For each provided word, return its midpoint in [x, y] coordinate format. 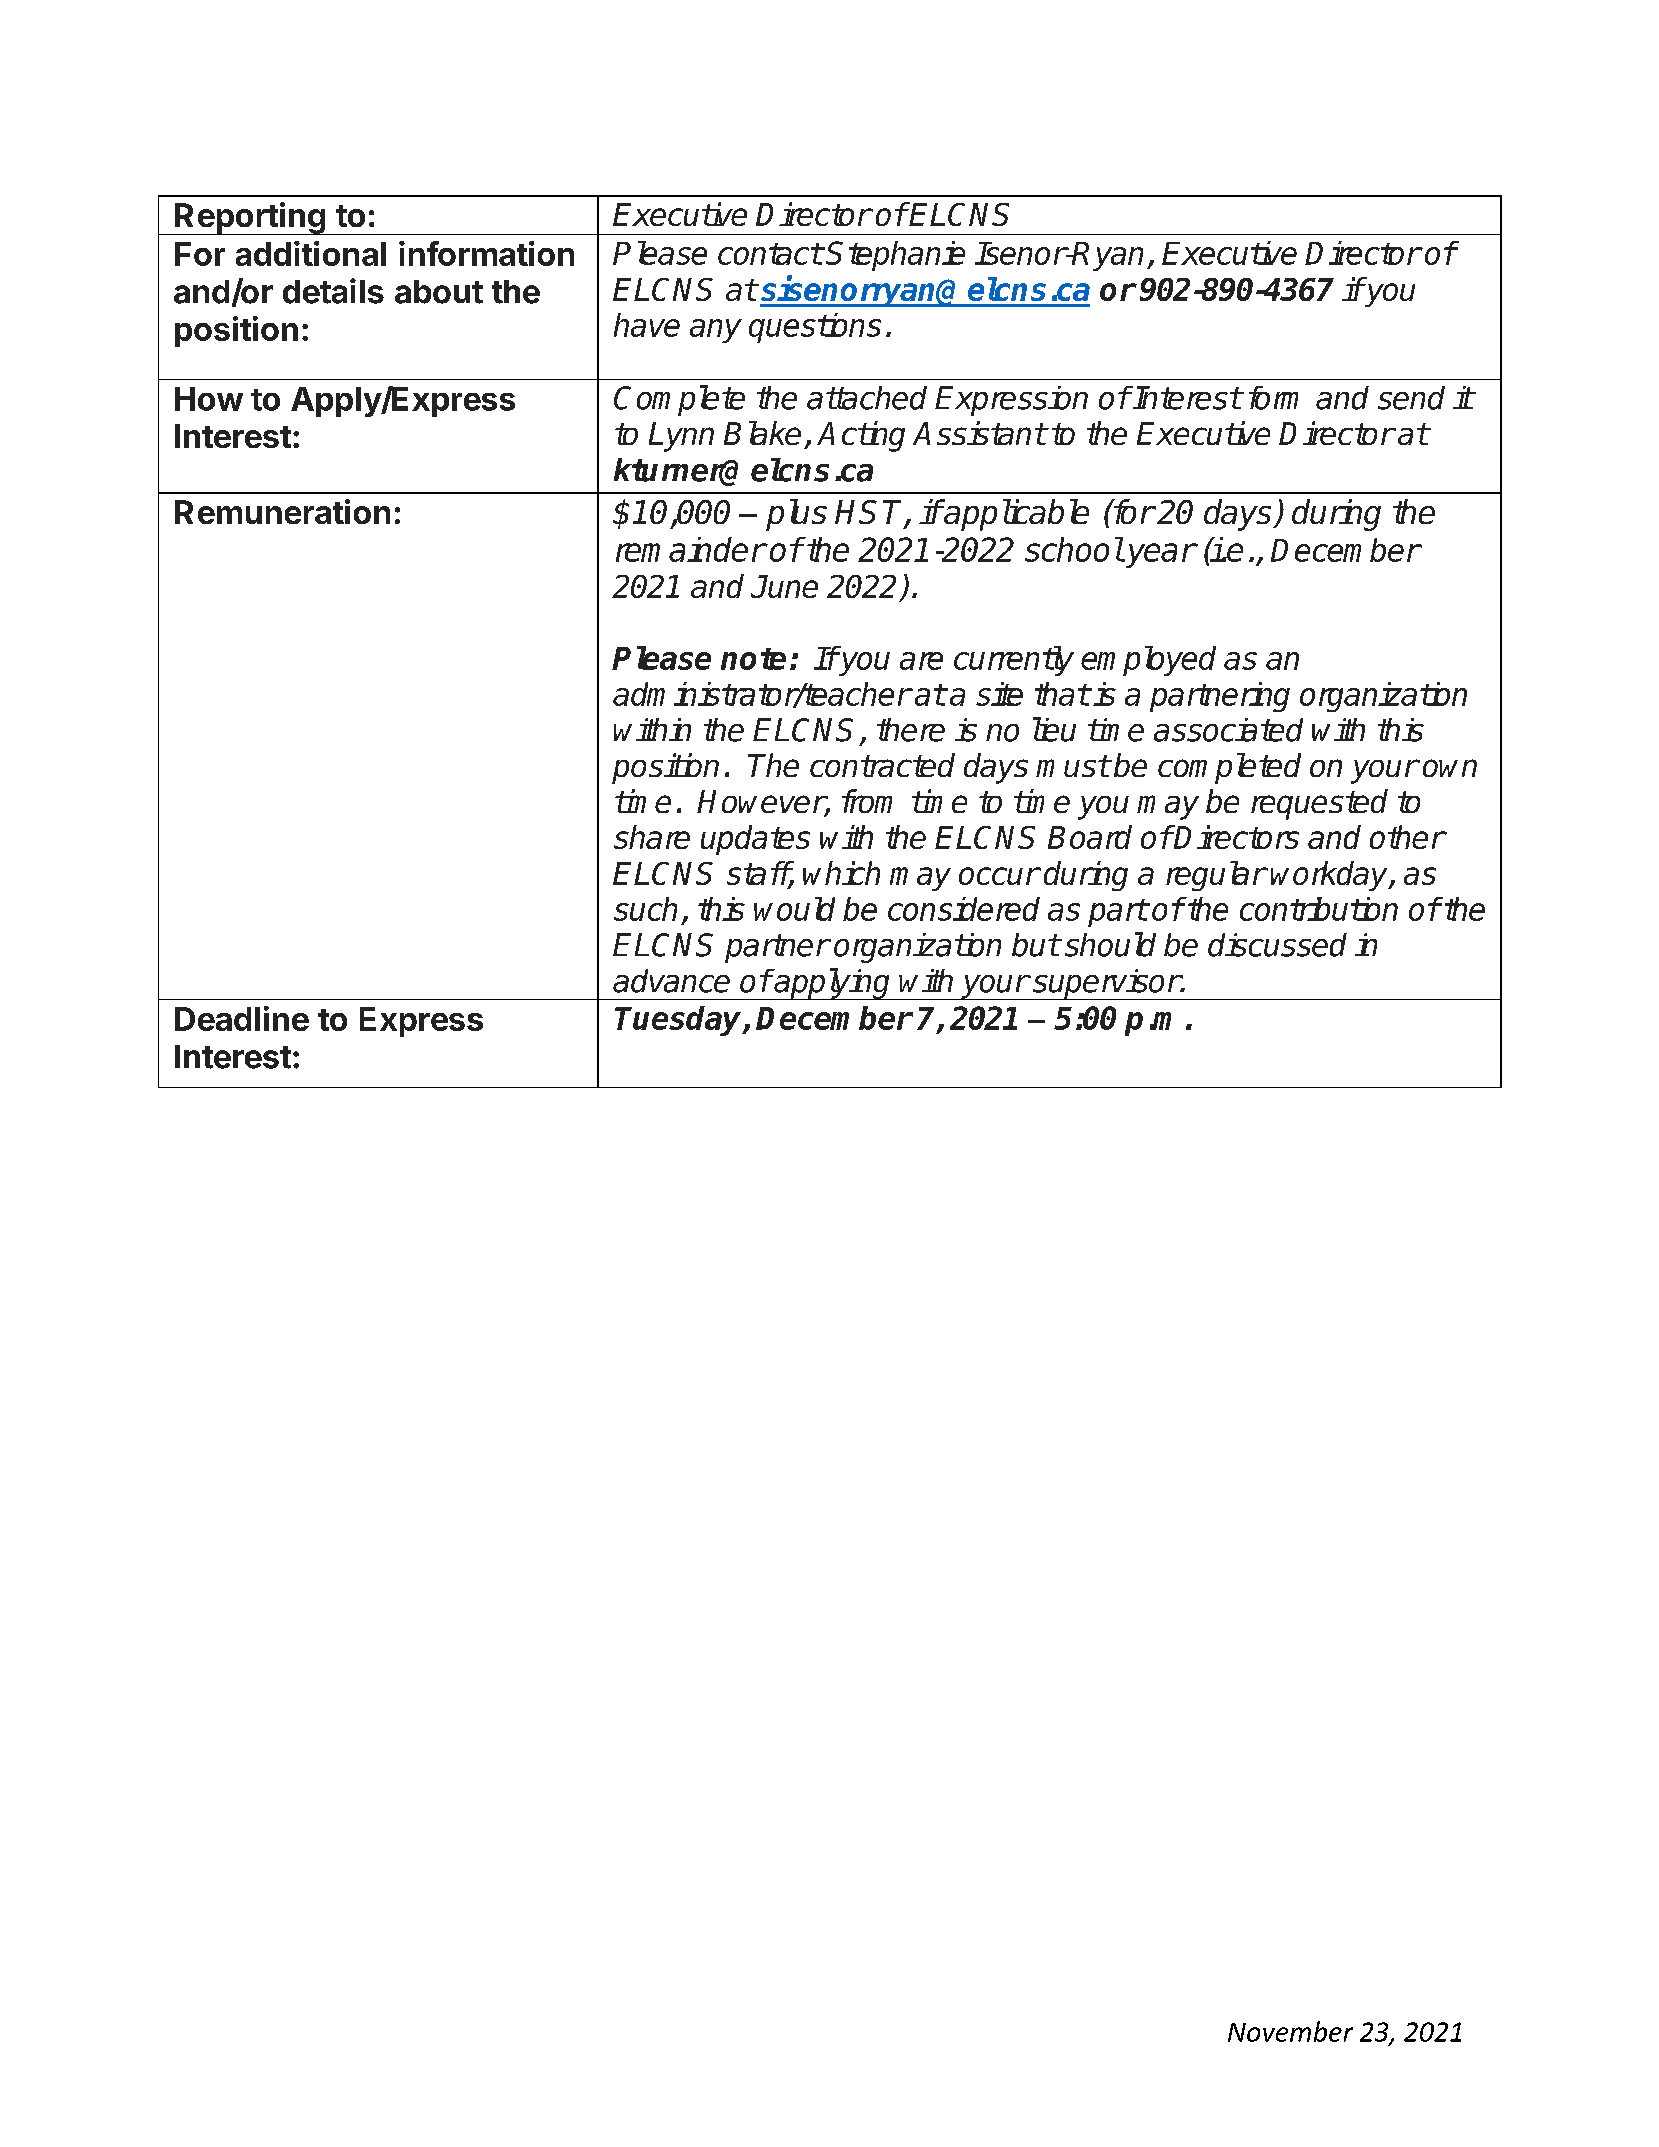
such [645, 909]
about [439, 292]
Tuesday [679, 1021]
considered [964, 909]
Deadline [242, 1018]
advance [671, 981]
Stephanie [895, 256]
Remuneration [282, 511]
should [1110, 944]
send [1411, 398]
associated [1228, 730]
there [911, 730]
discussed [1277, 945]
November [1290, 2031]
